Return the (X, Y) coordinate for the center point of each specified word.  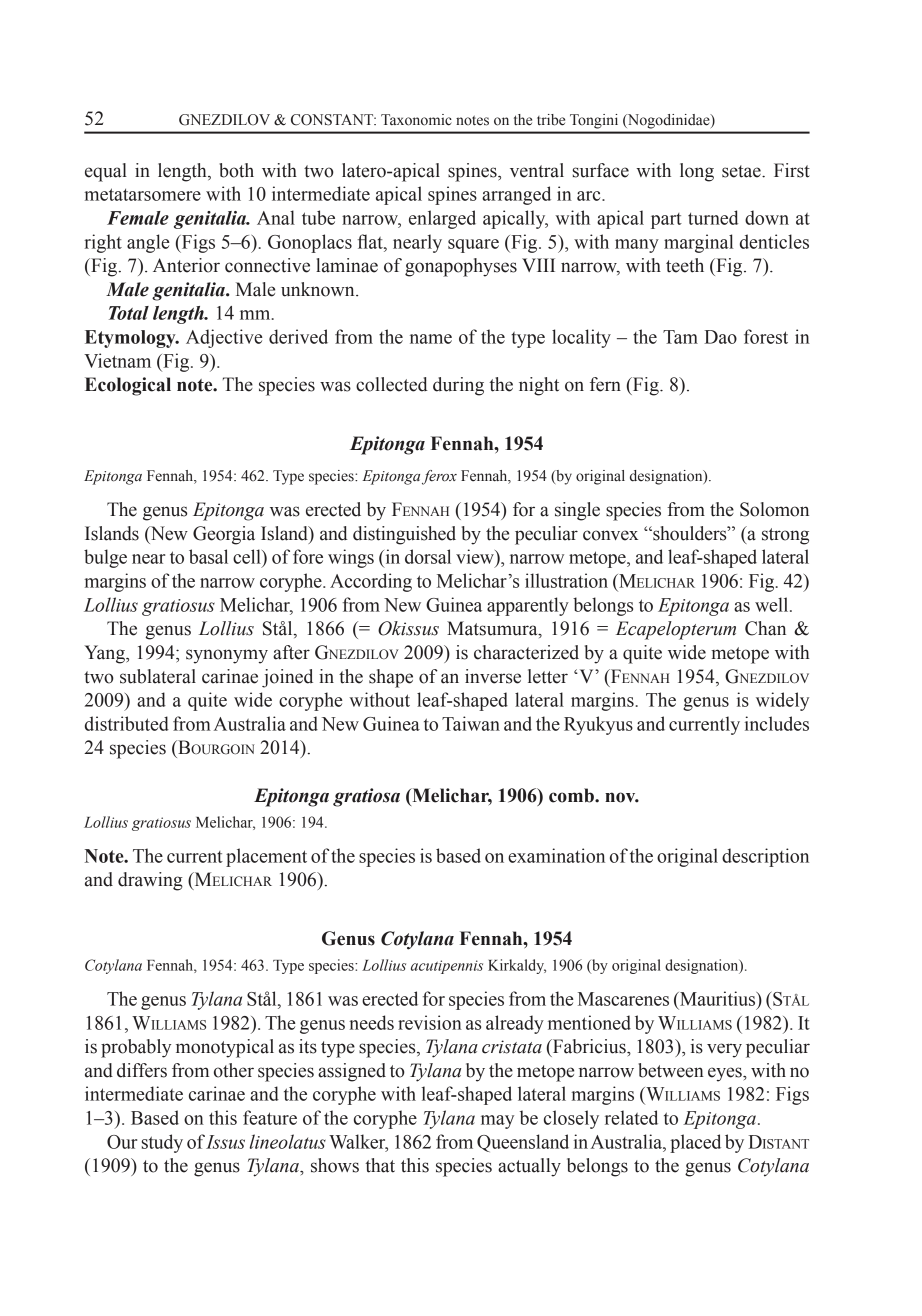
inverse (493, 676)
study (162, 1143)
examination (556, 855)
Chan (765, 628)
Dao (720, 337)
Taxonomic (416, 120)
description (765, 857)
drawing (150, 881)
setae (742, 171)
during (458, 386)
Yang (105, 654)
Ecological (128, 386)
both (236, 170)
